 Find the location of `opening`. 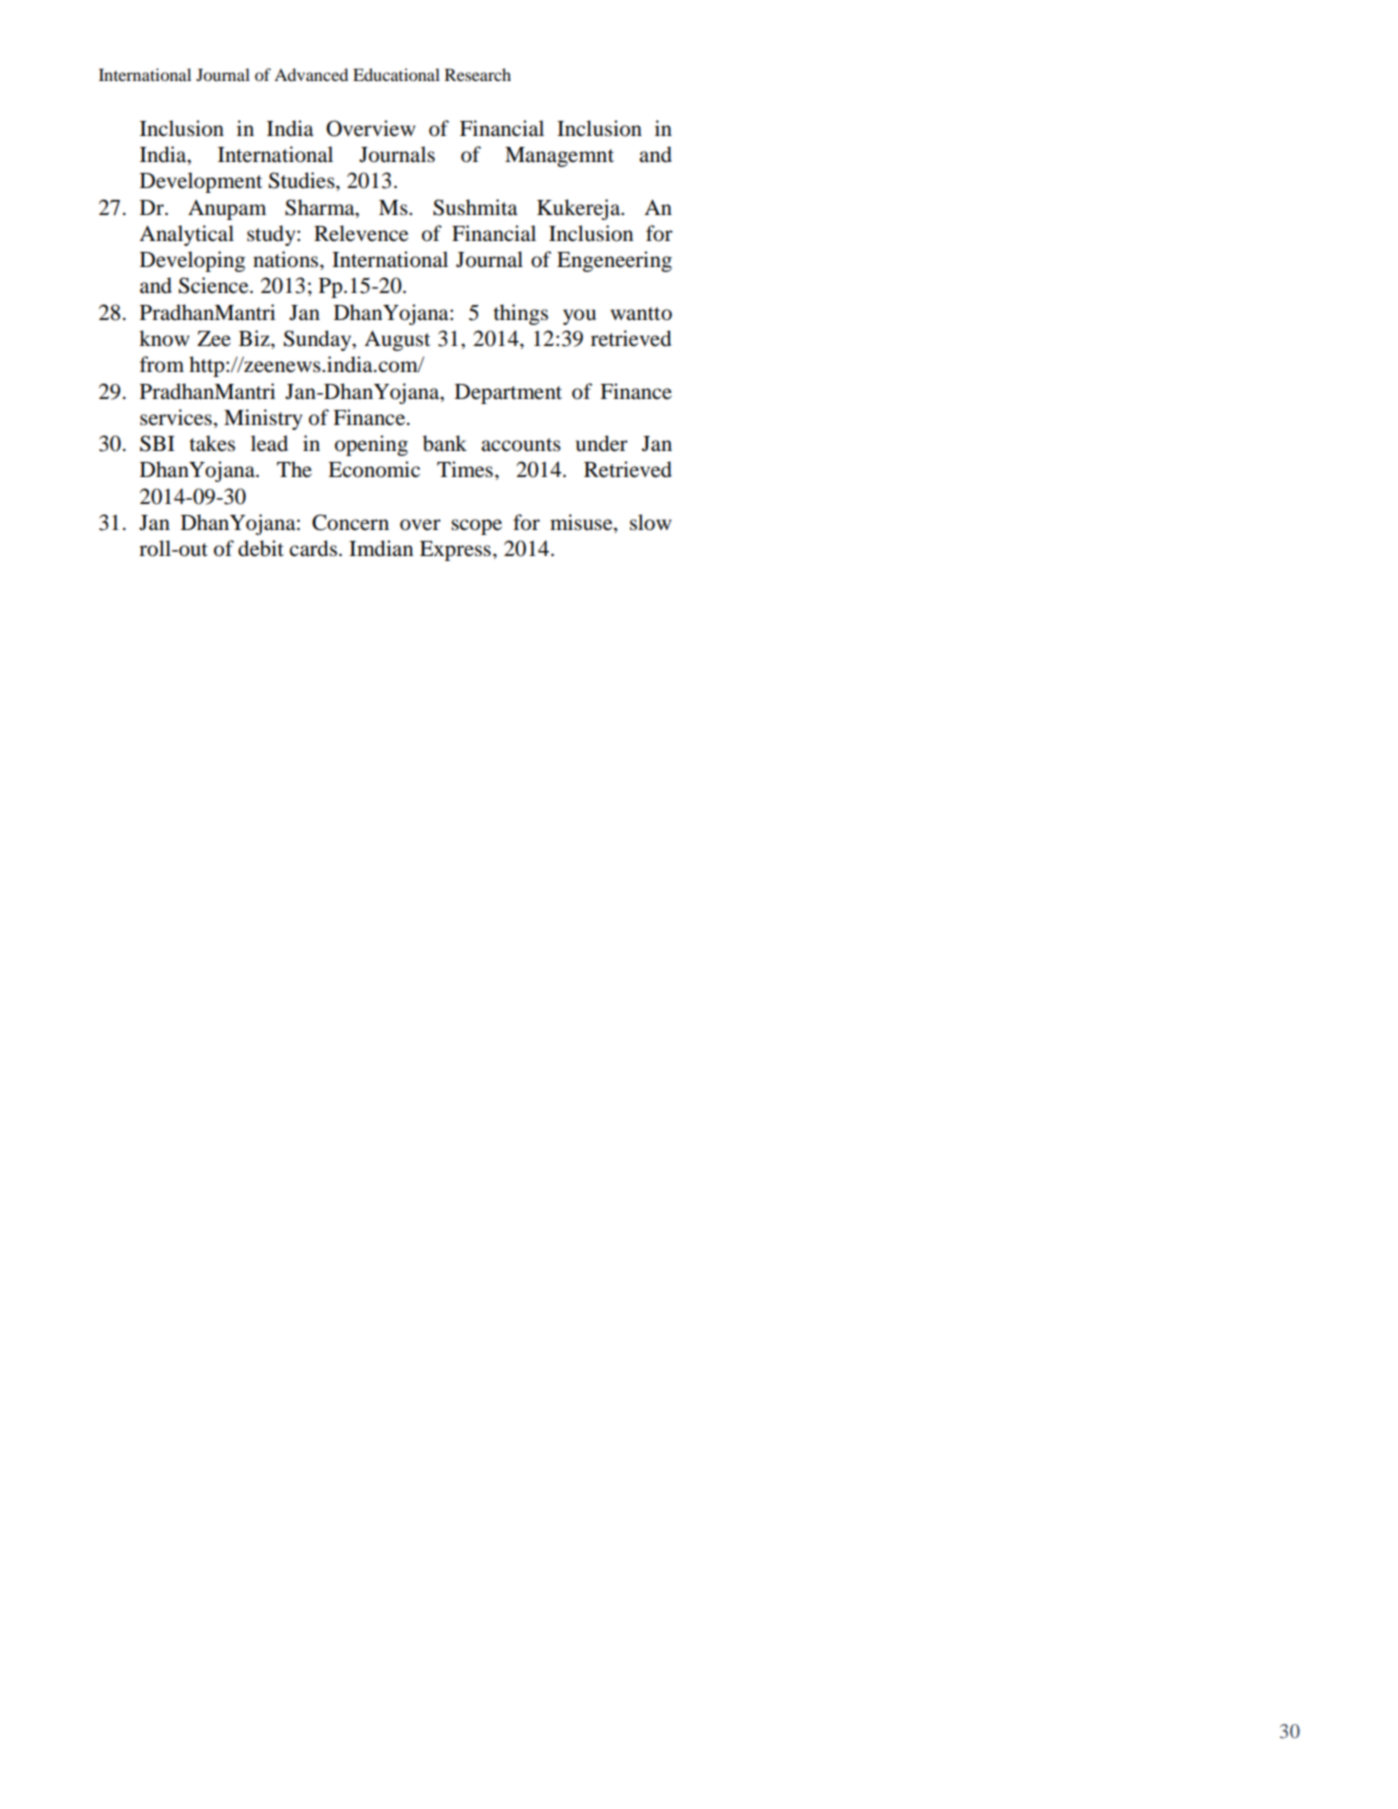

opening is located at coordinates (371, 445).
